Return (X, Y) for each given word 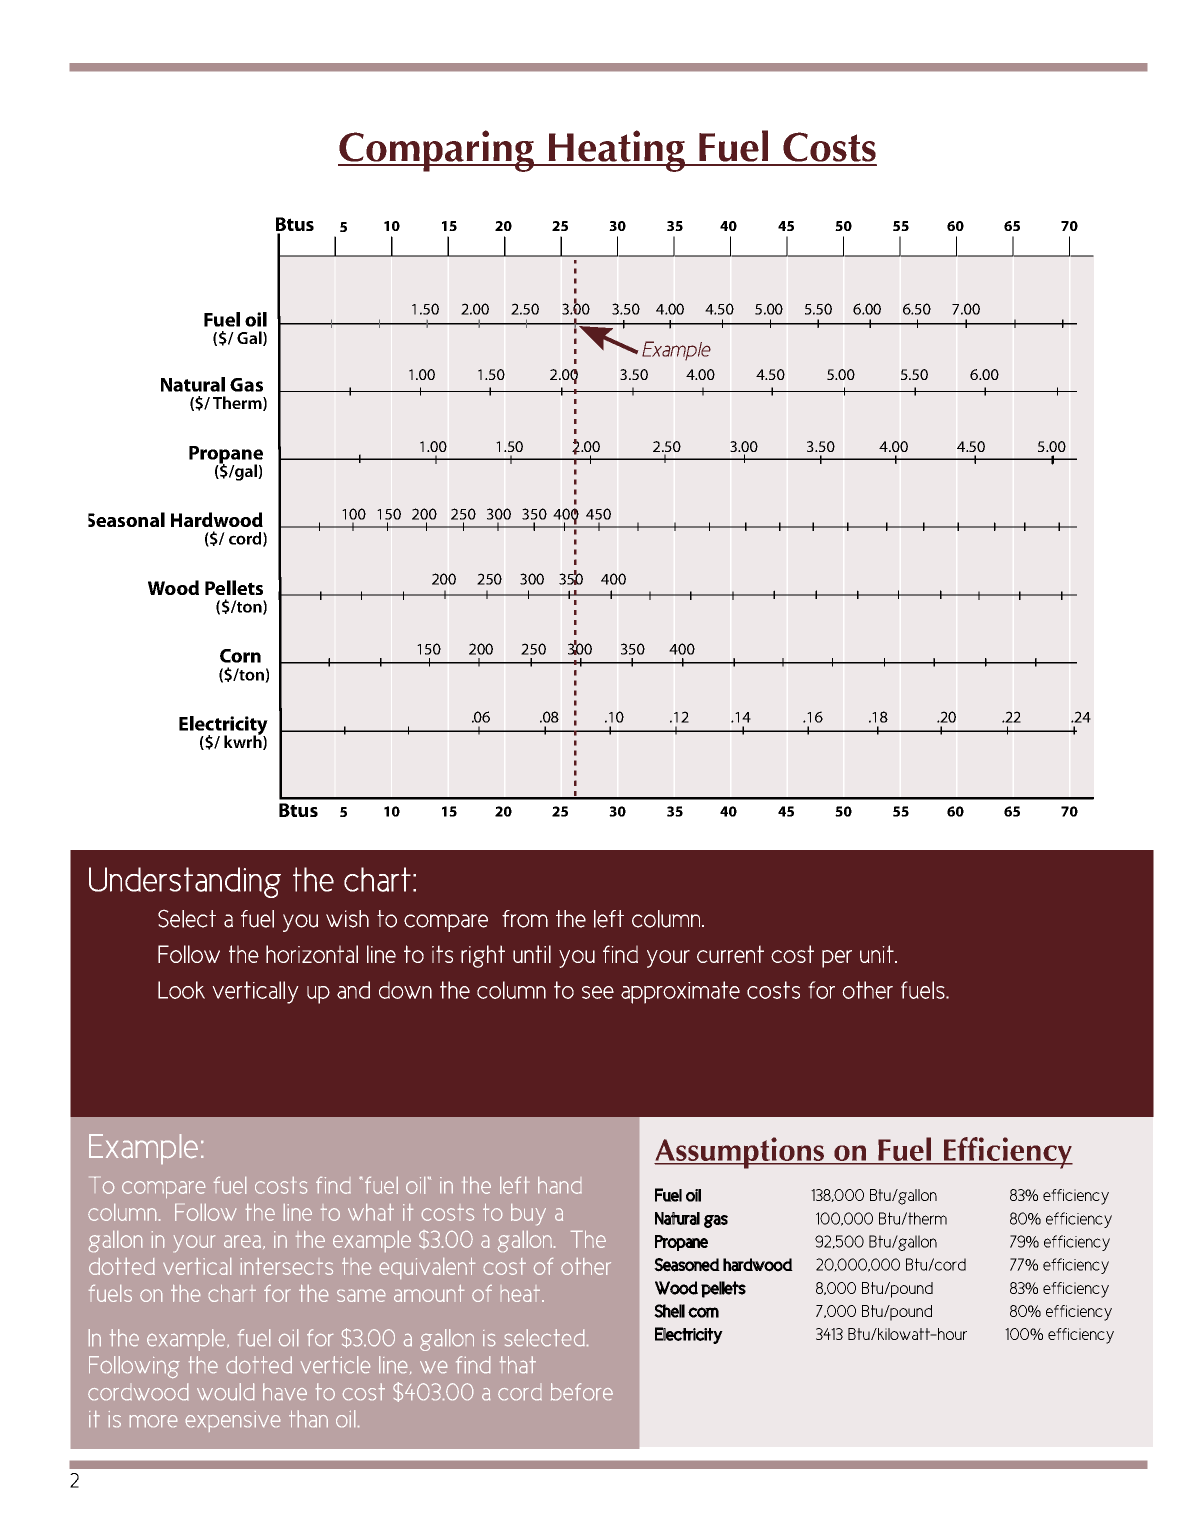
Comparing (437, 151)
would (225, 1391)
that (518, 1364)
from (525, 919)
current (730, 954)
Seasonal (126, 519)
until (532, 954)
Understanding (185, 882)
